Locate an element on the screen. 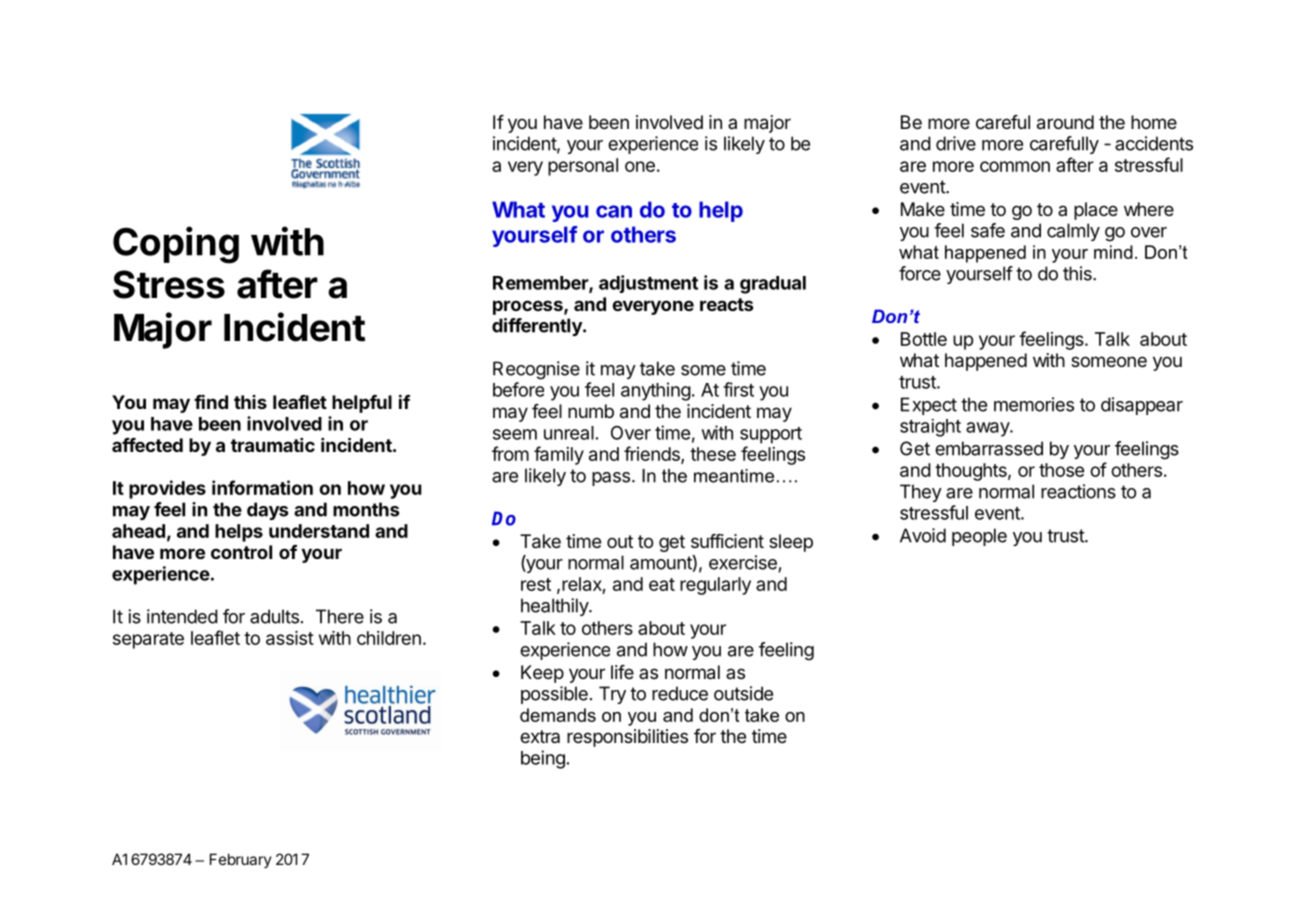 This screenshot has height=924, width=1308. information is located at coordinates (262, 487).
